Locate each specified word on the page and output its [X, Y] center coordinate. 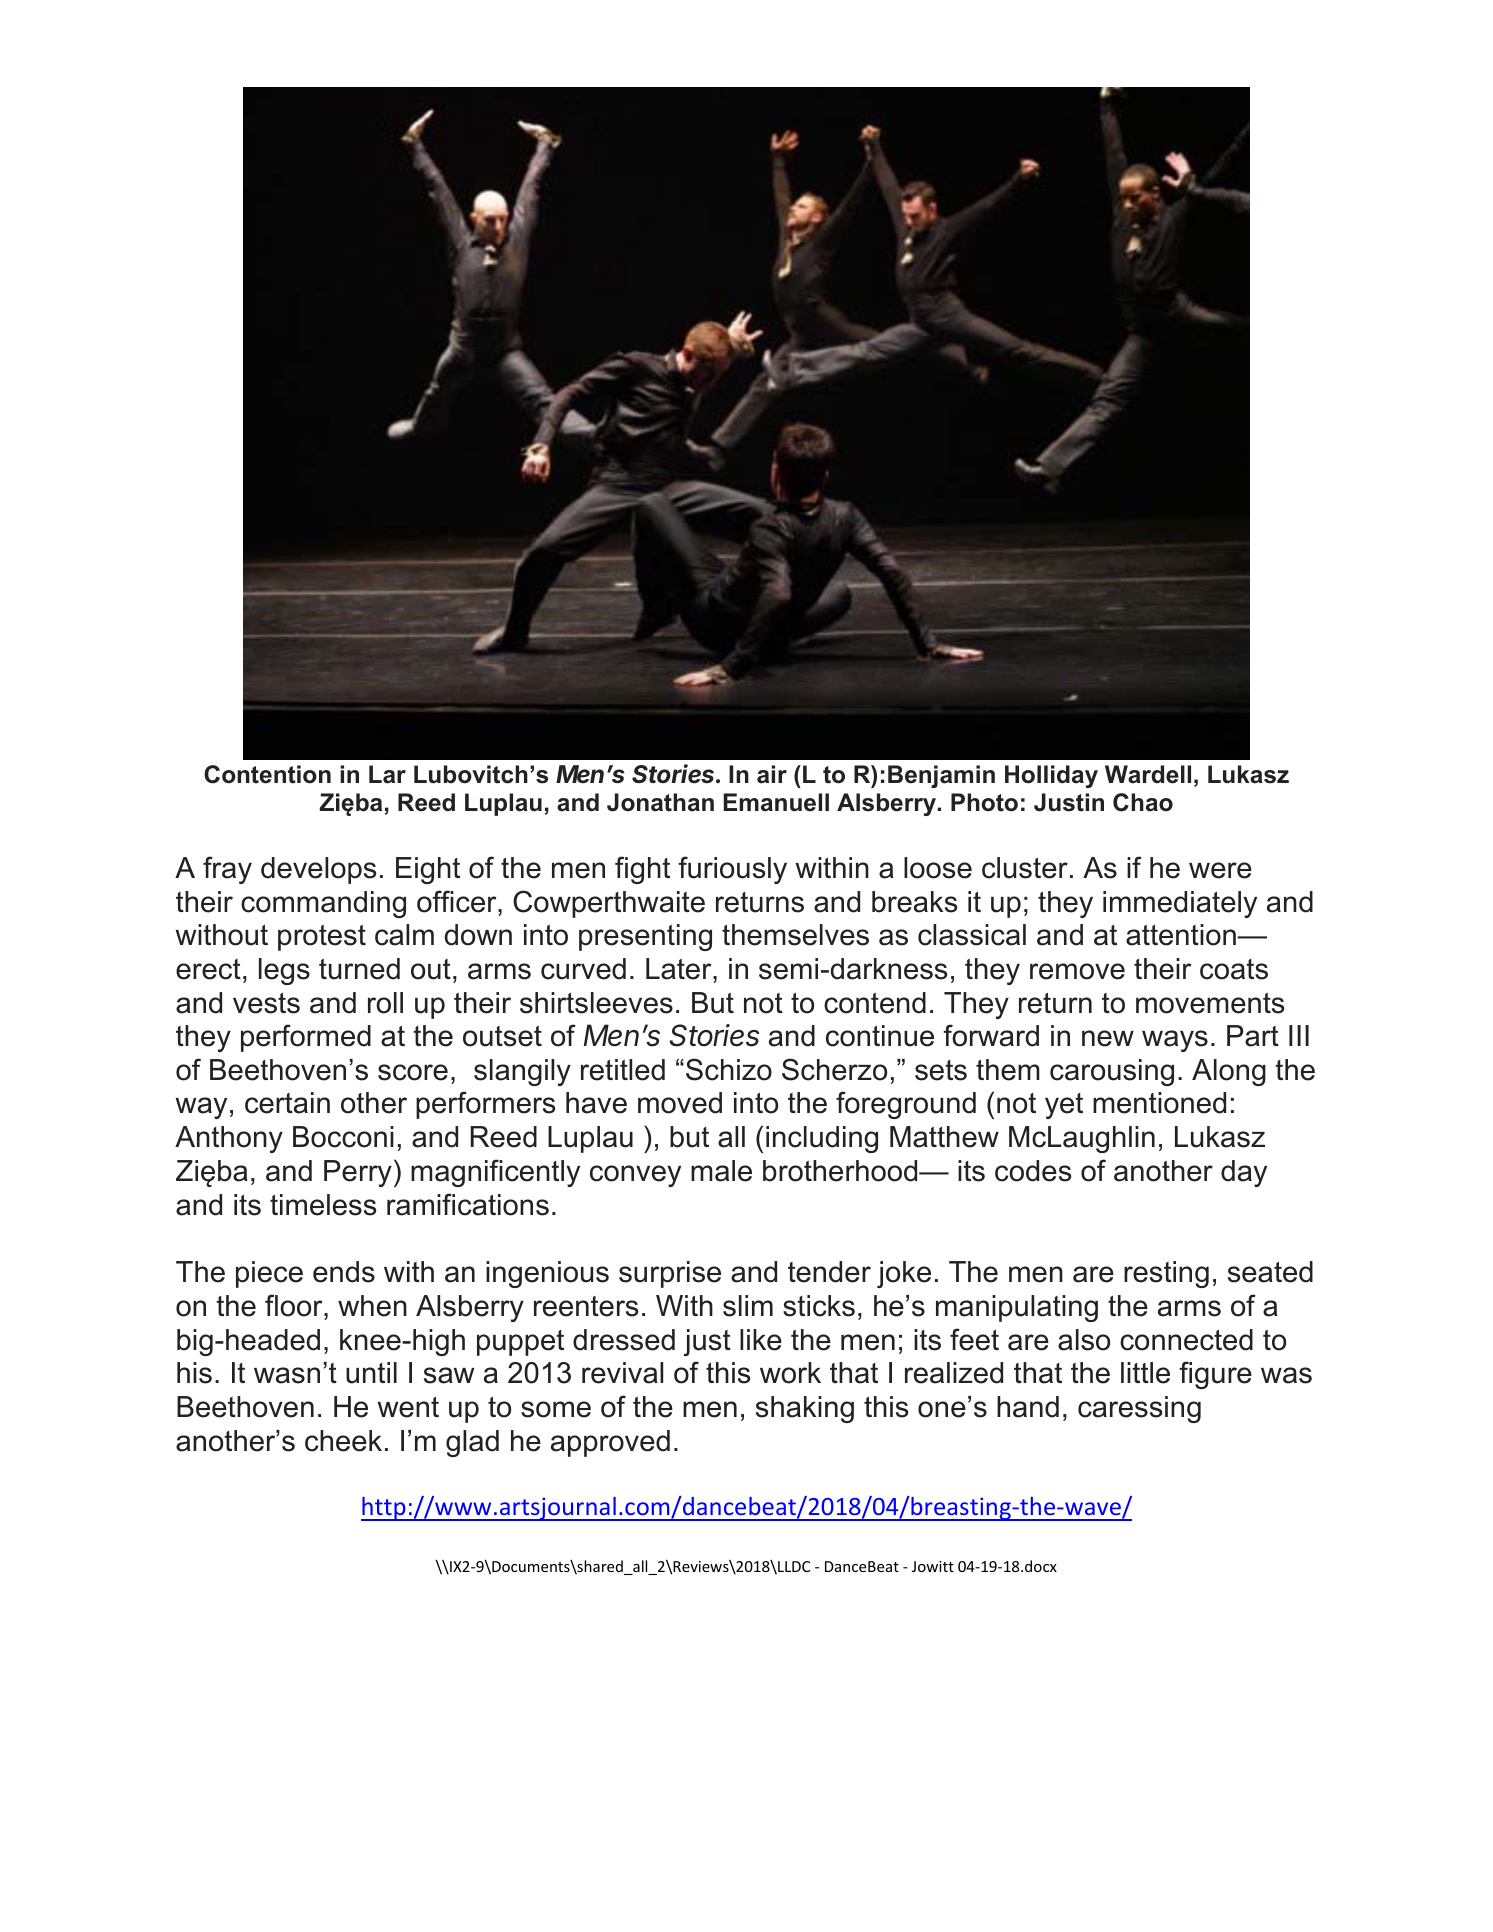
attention [1182, 935]
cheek [343, 1441]
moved [680, 1103]
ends [344, 1272]
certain [287, 1103]
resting [1166, 1274]
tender [829, 1272]
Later [680, 969]
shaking [805, 1409]
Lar [387, 774]
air [772, 774]
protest [322, 938]
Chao [1143, 802]
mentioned [1159, 1103]
